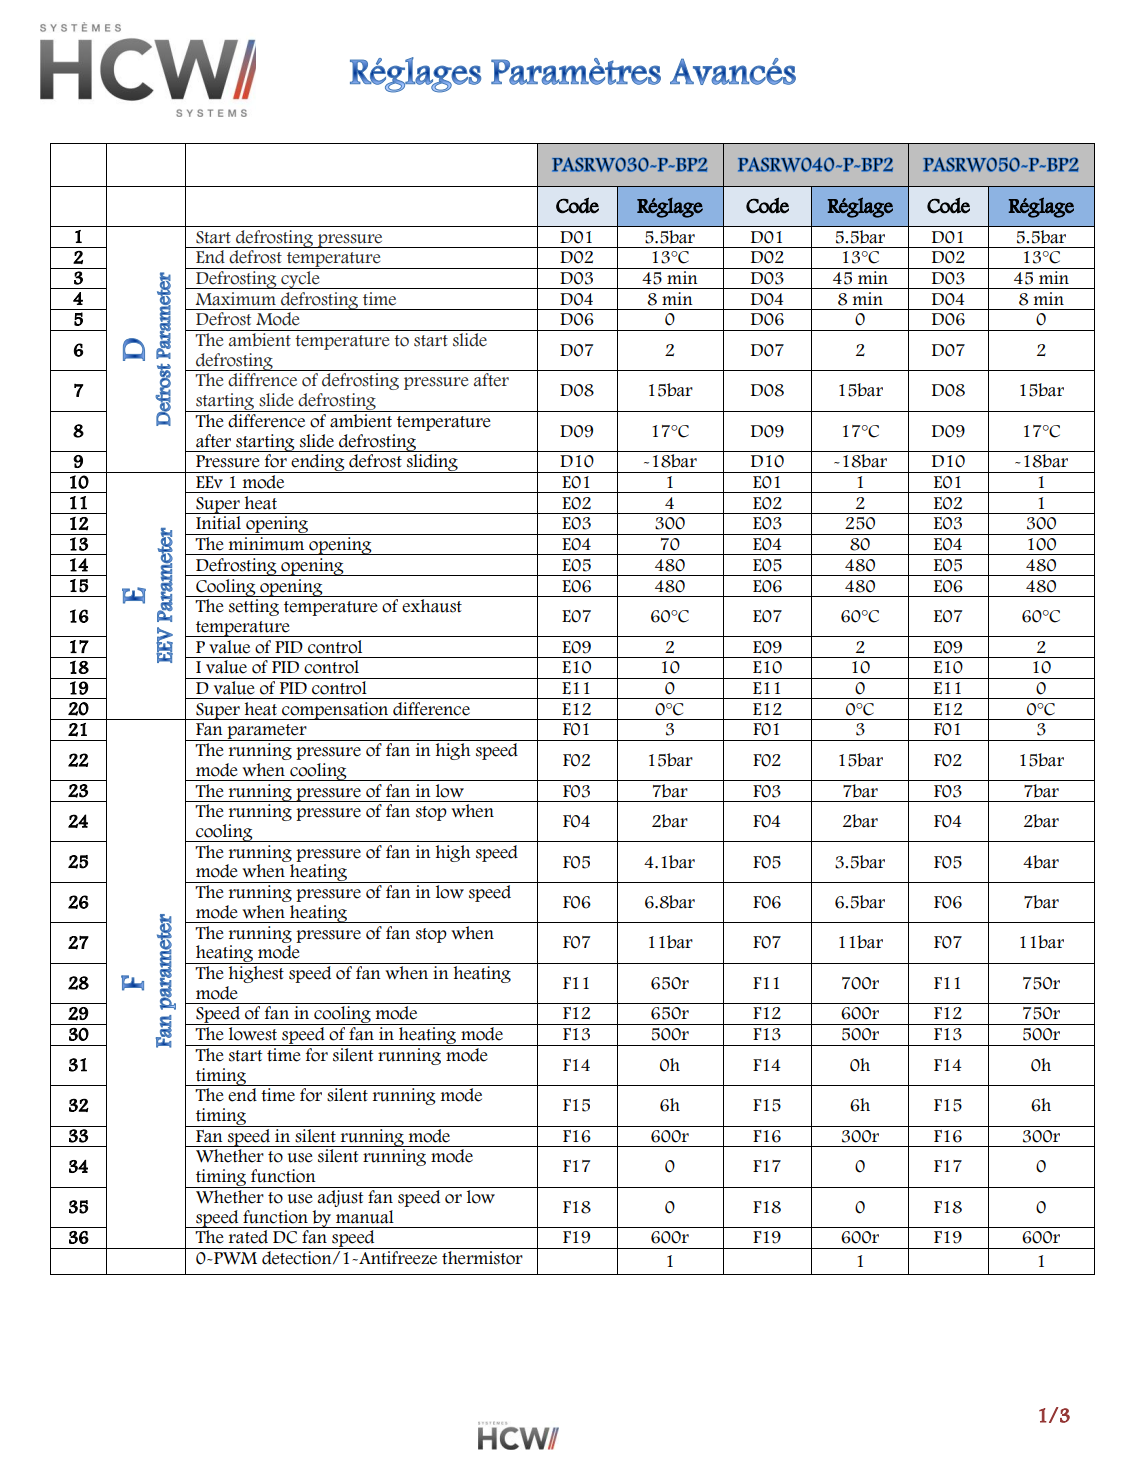 Image resolution: width=1145 pixels, height=1482 pixels. What do you see at coordinates (248, 1237) in the screenshot?
I see `rated` at bounding box center [248, 1237].
